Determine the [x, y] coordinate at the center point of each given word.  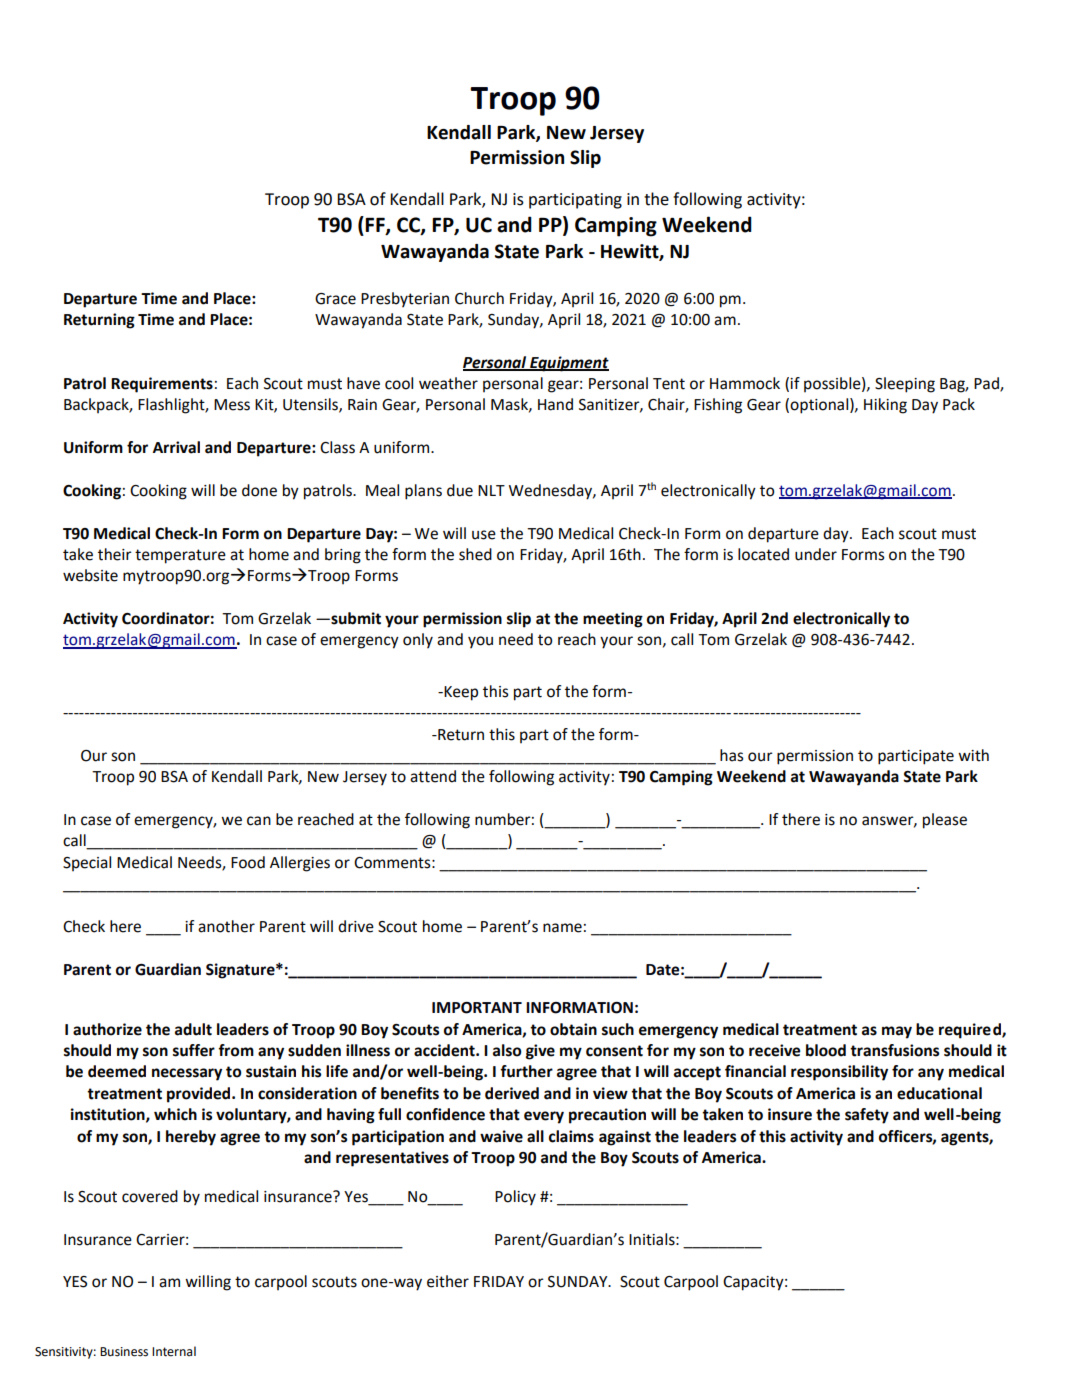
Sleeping [905, 385]
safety [867, 1116]
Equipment [568, 364]
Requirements [162, 385]
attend [433, 776]
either [448, 1281]
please [945, 821]
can [259, 821]
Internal [174, 1351]
